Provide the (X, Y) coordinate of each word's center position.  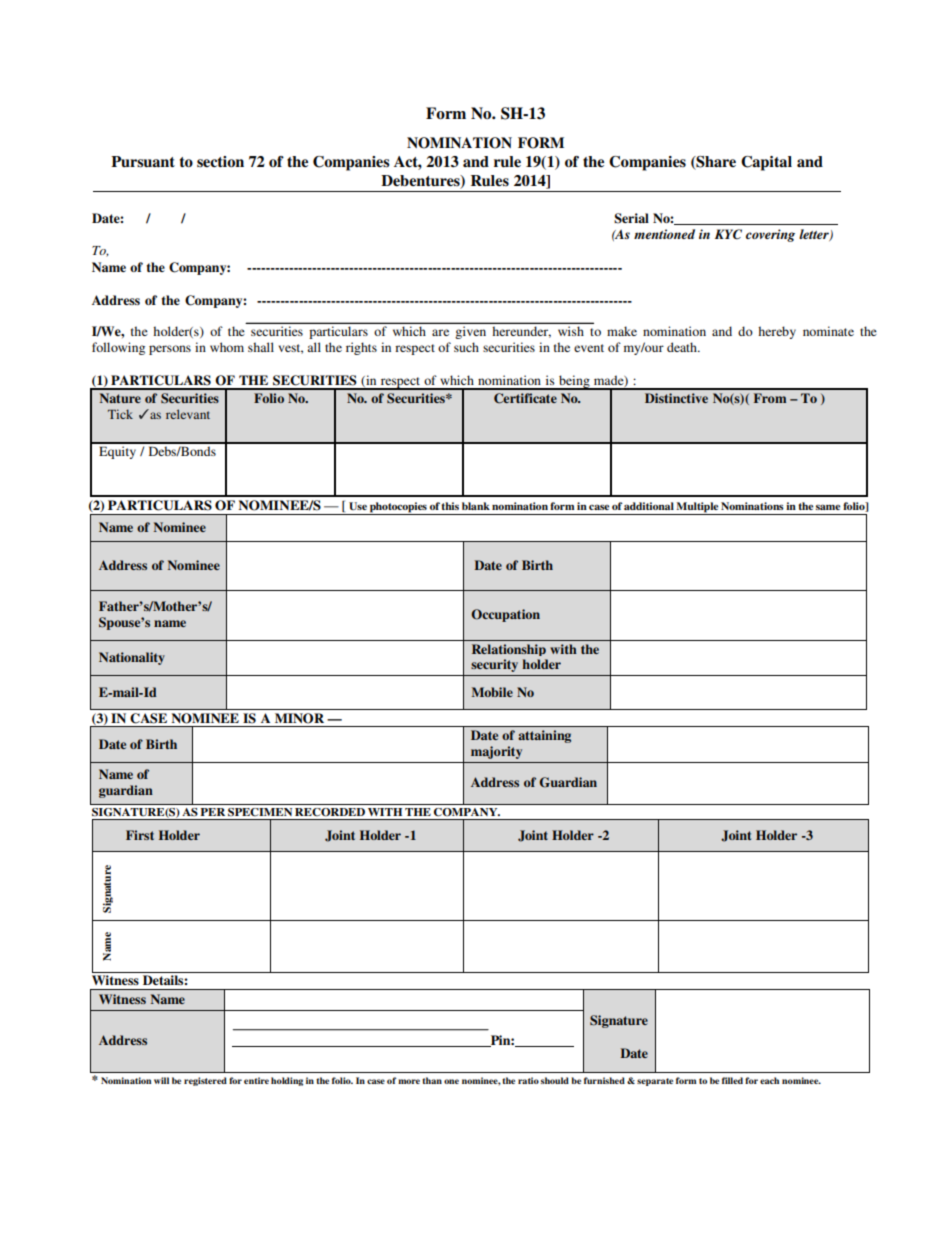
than (432, 1080)
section (220, 162)
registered (205, 1081)
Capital (766, 163)
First (140, 835)
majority (496, 752)
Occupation (505, 615)
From (770, 398)
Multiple (697, 508)
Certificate (525, 398)
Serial (631, 218)
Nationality (132, 658)
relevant (188, 414)
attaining (544, 736)
